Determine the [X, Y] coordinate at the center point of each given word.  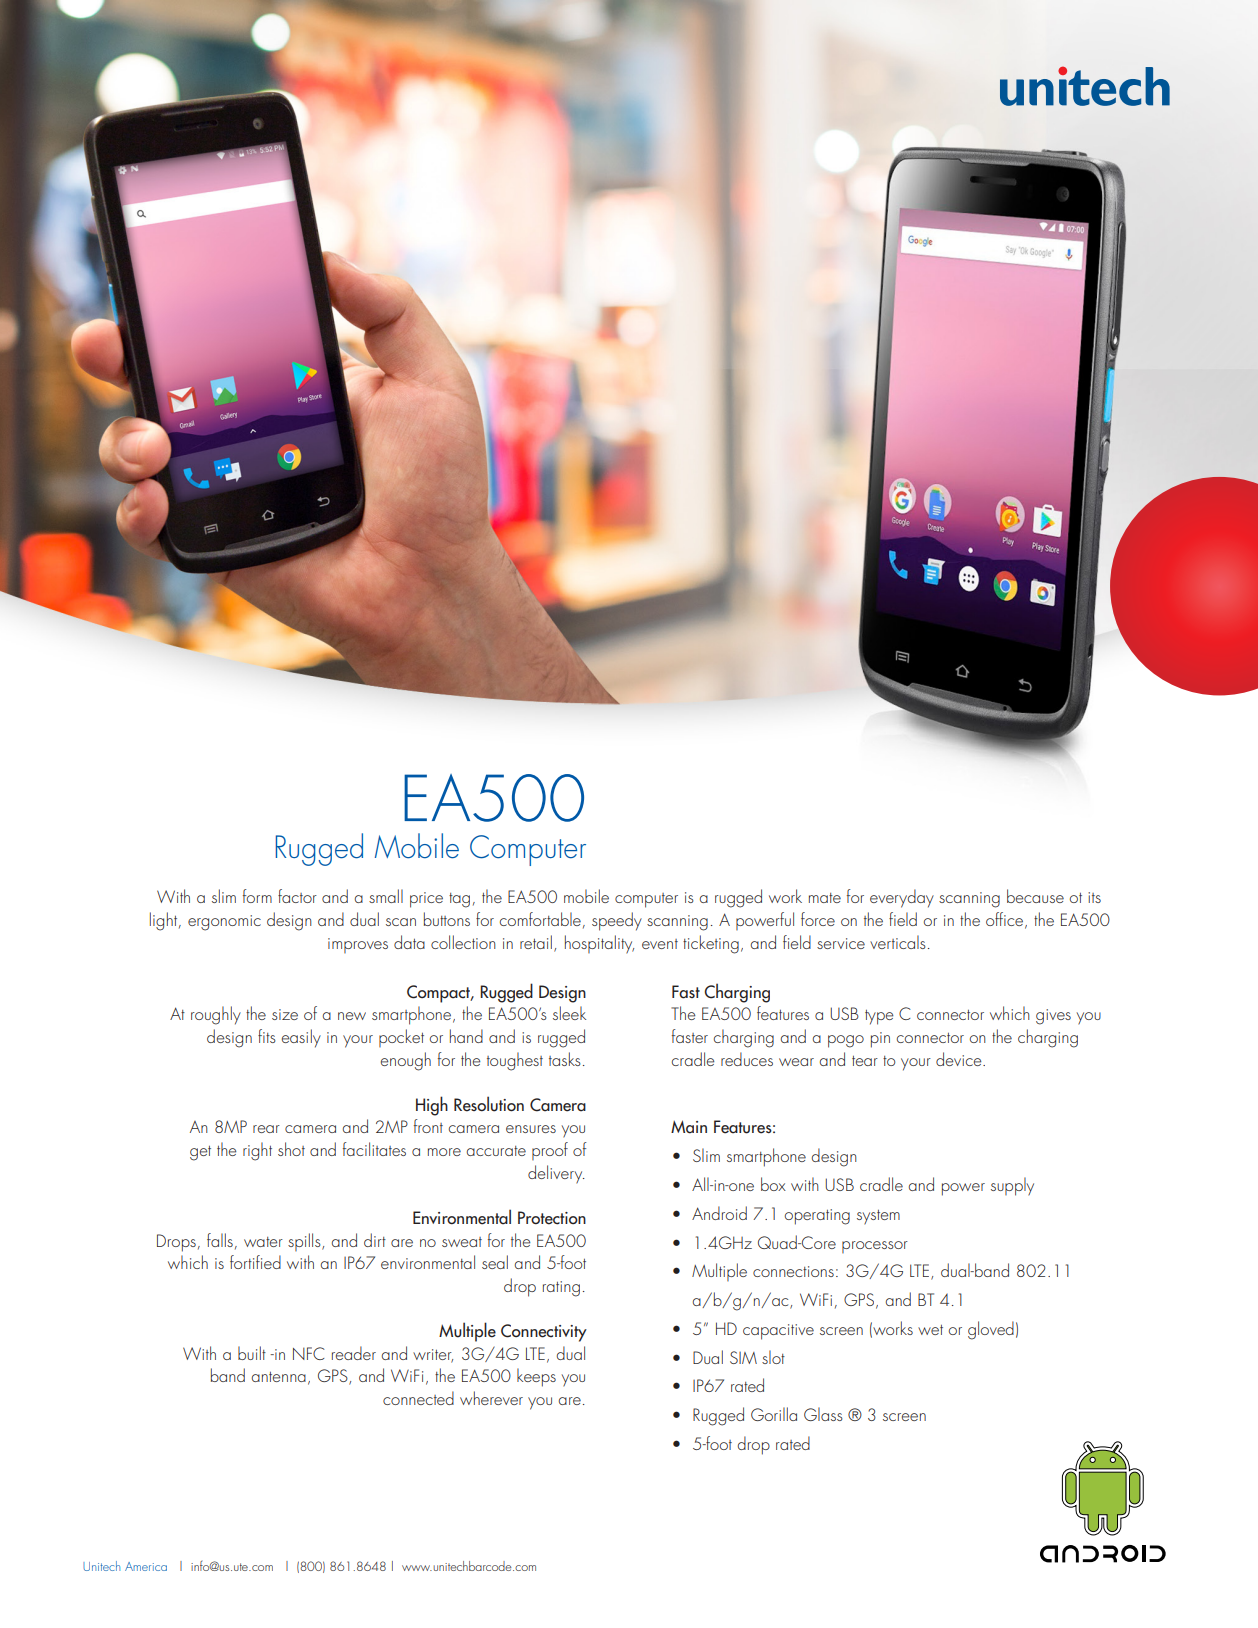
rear [266, 1129]
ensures [531, 1129]
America [146, 1566]
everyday [902, 898]
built [252, 1353]
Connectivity [544, 1333]
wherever [491, 1398]
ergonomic [224, 923]
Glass [823, 1414]
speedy [617, 921]
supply [1012, 1186]
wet [930, 1330]
